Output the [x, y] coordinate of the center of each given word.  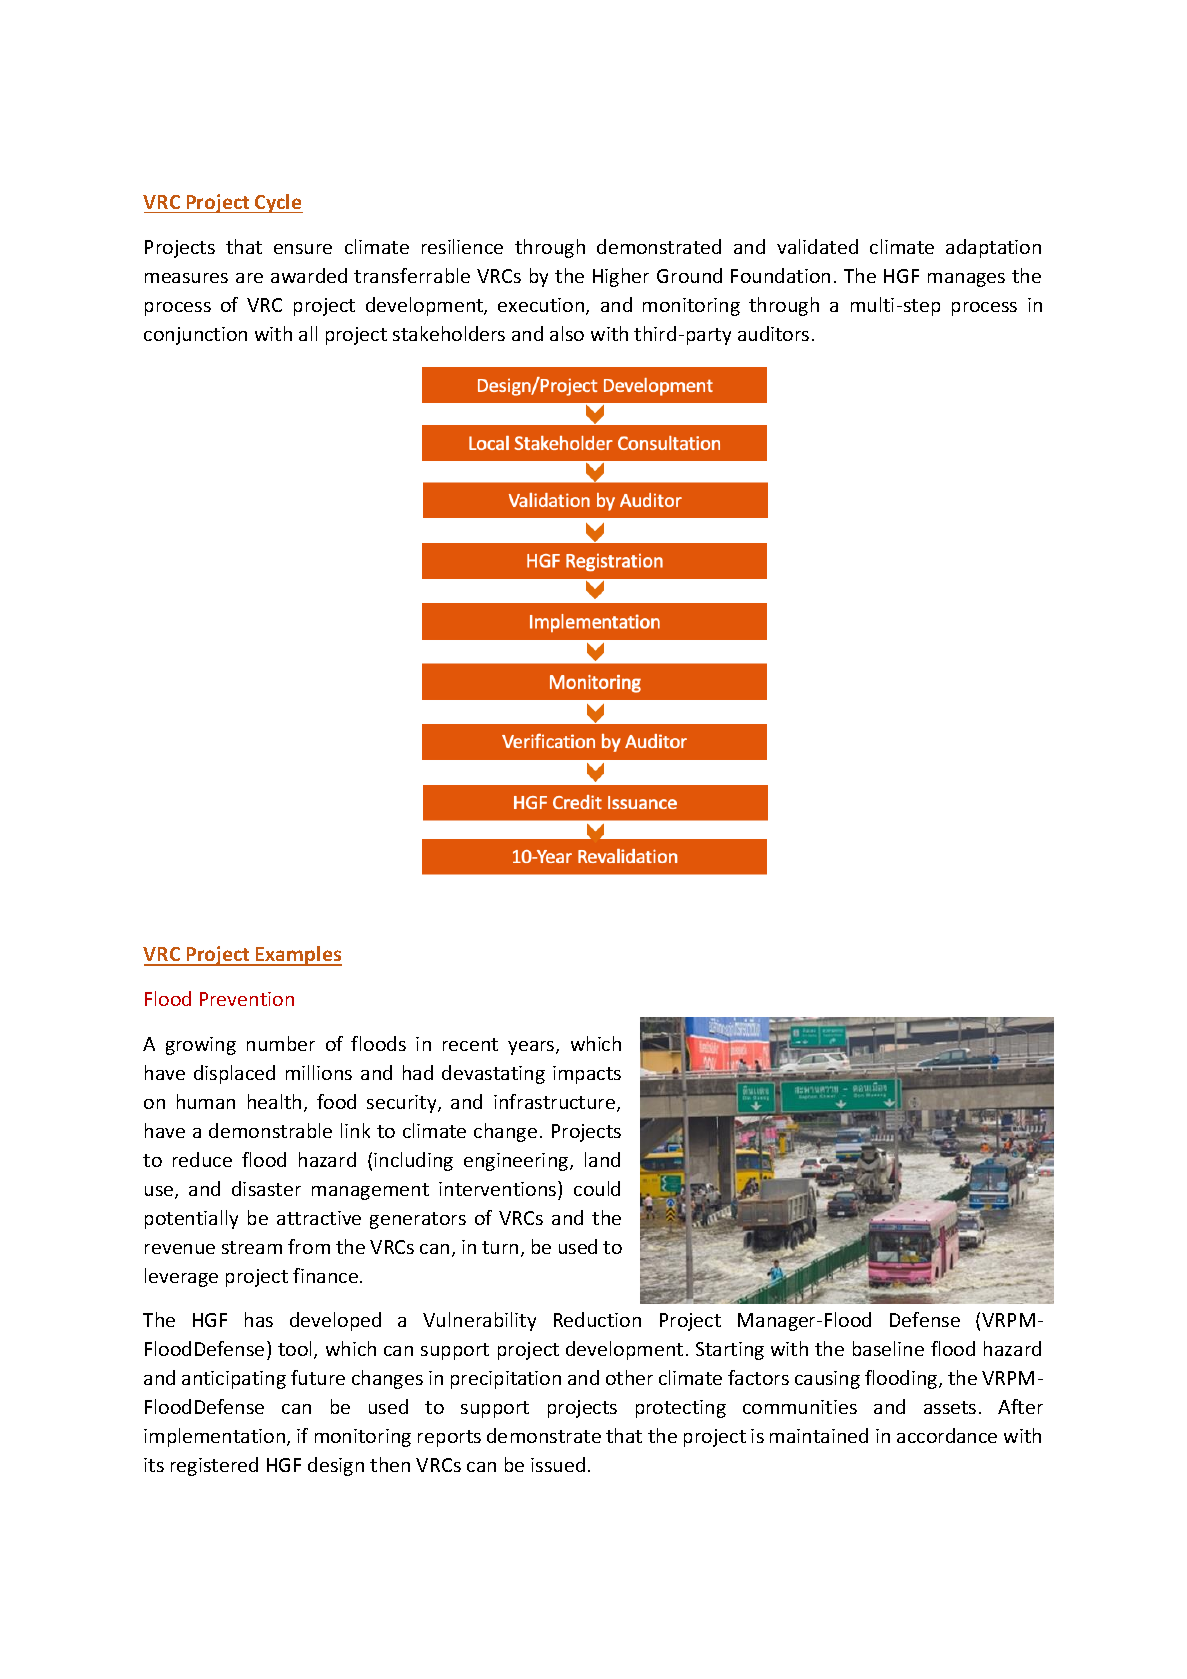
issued [558, 1464]
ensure [303, 249]
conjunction [195, 336]
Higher [621, 277]
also [567, 333]
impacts [587, 1075]
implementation [216, 1437]
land [602, 1159]
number [281, 1043]
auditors [773, 333]
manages [966, 280]
